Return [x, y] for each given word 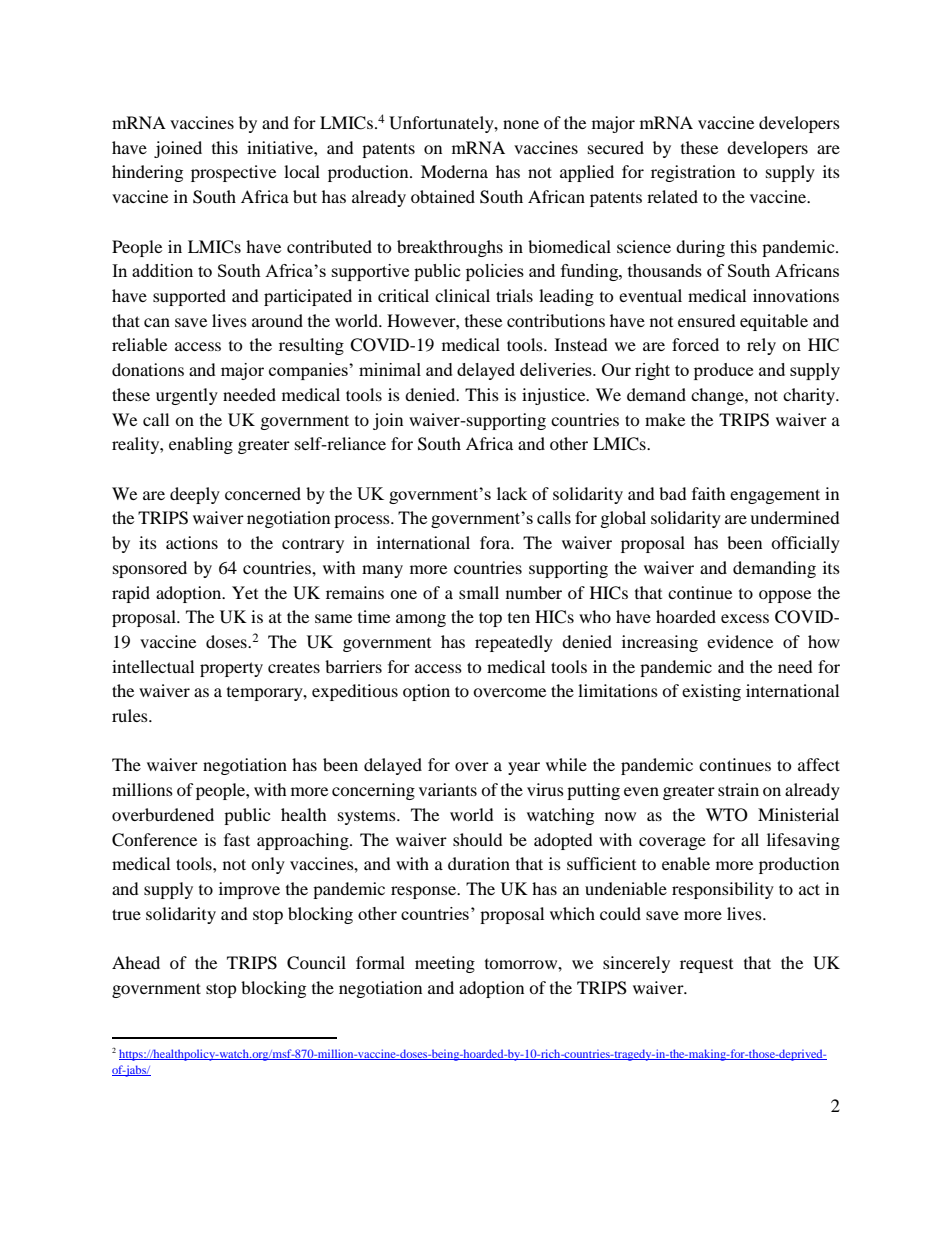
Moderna [454, 171]
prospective [233, 173]
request [706, 966]
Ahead [136, 962]
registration [693, 173]
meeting [445, 964]
